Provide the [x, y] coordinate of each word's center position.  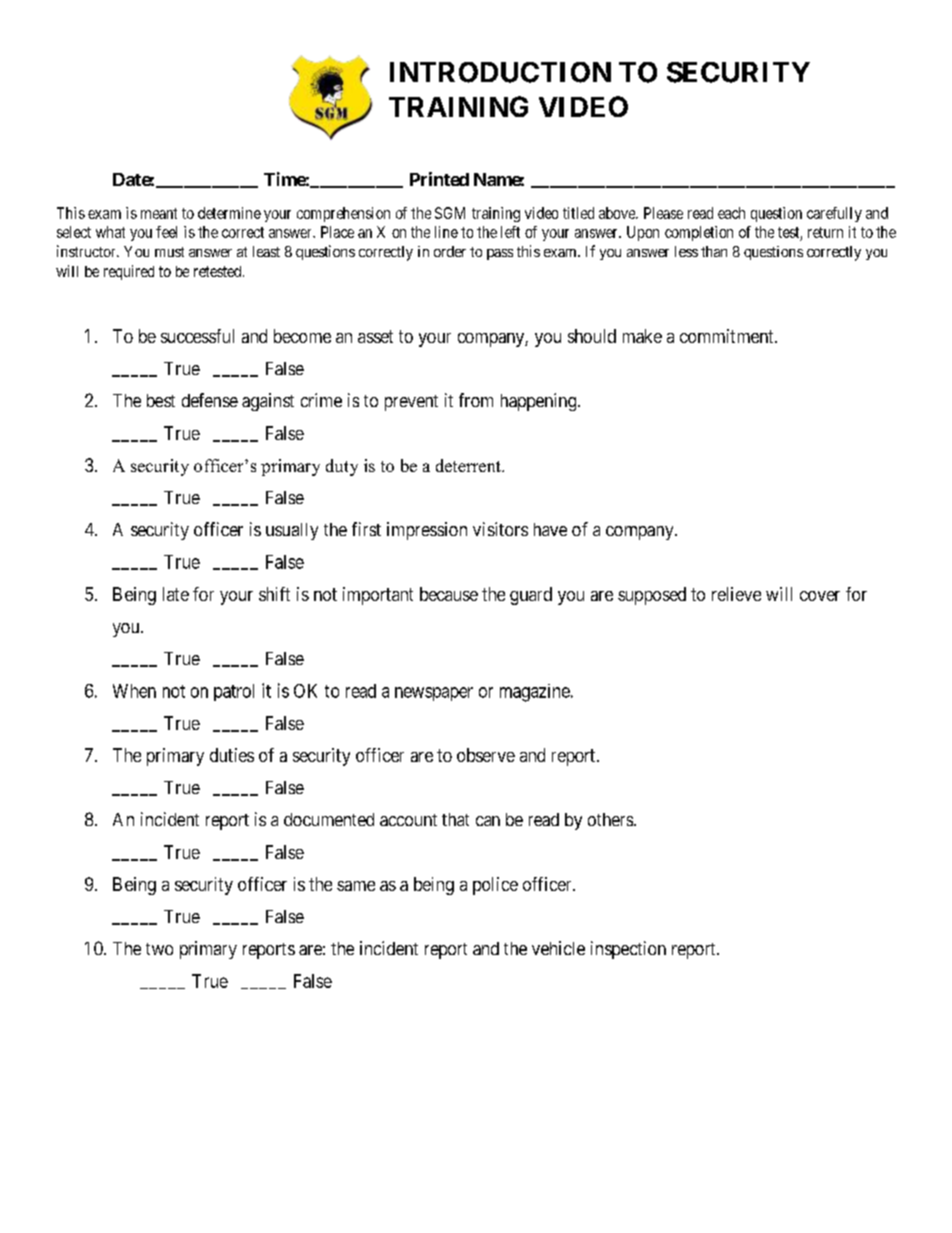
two [159, 949]
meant [159, 213]
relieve [736, 594]
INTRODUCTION [500, 72]
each [731, 213]
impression [427, 531]
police [495, 886]
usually [292, 531]
